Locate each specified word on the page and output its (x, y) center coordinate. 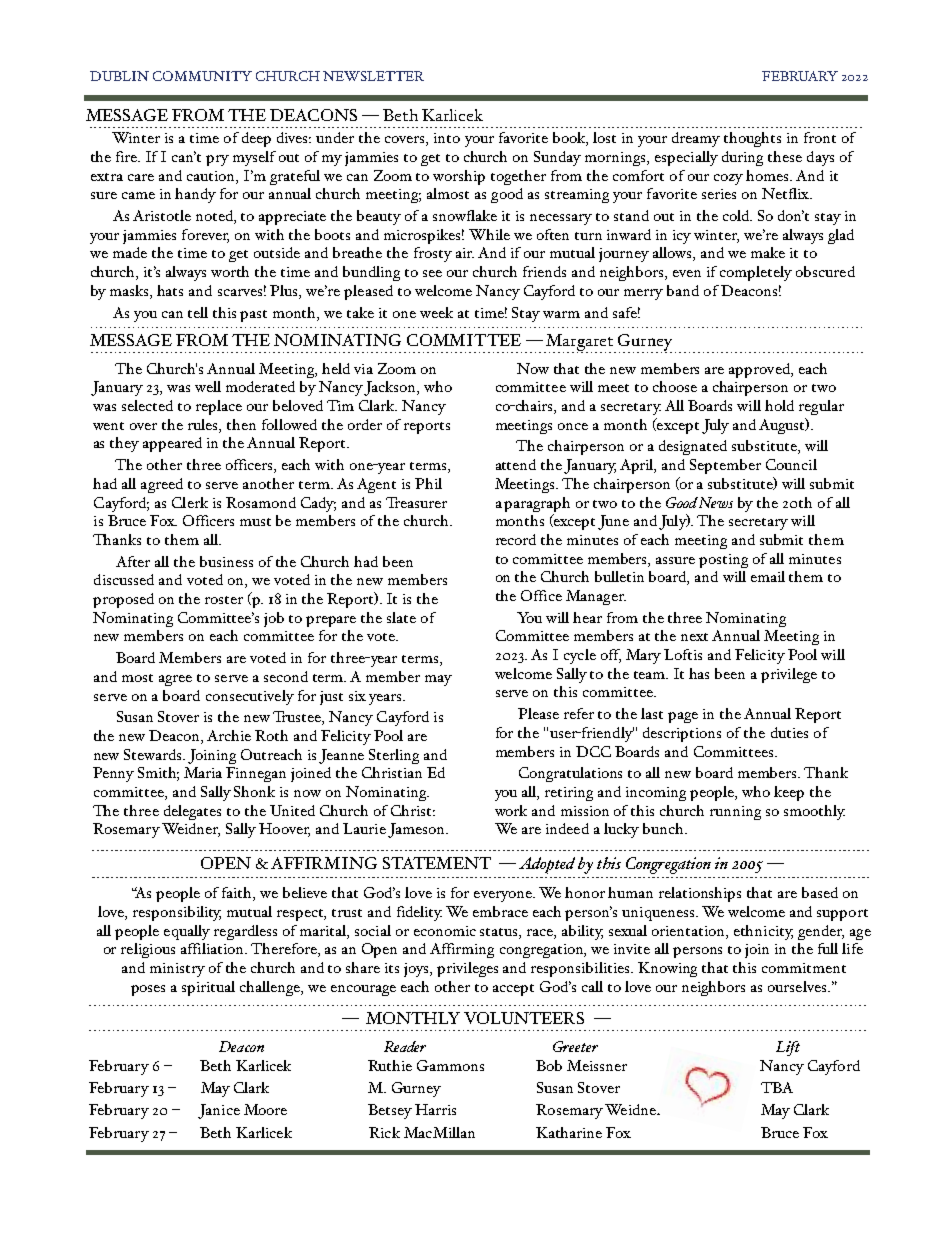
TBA (777, 1087)
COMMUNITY (202, 76)
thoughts (752, 139)
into (447, 138)
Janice (219, 1111)
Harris (435, 1109)
